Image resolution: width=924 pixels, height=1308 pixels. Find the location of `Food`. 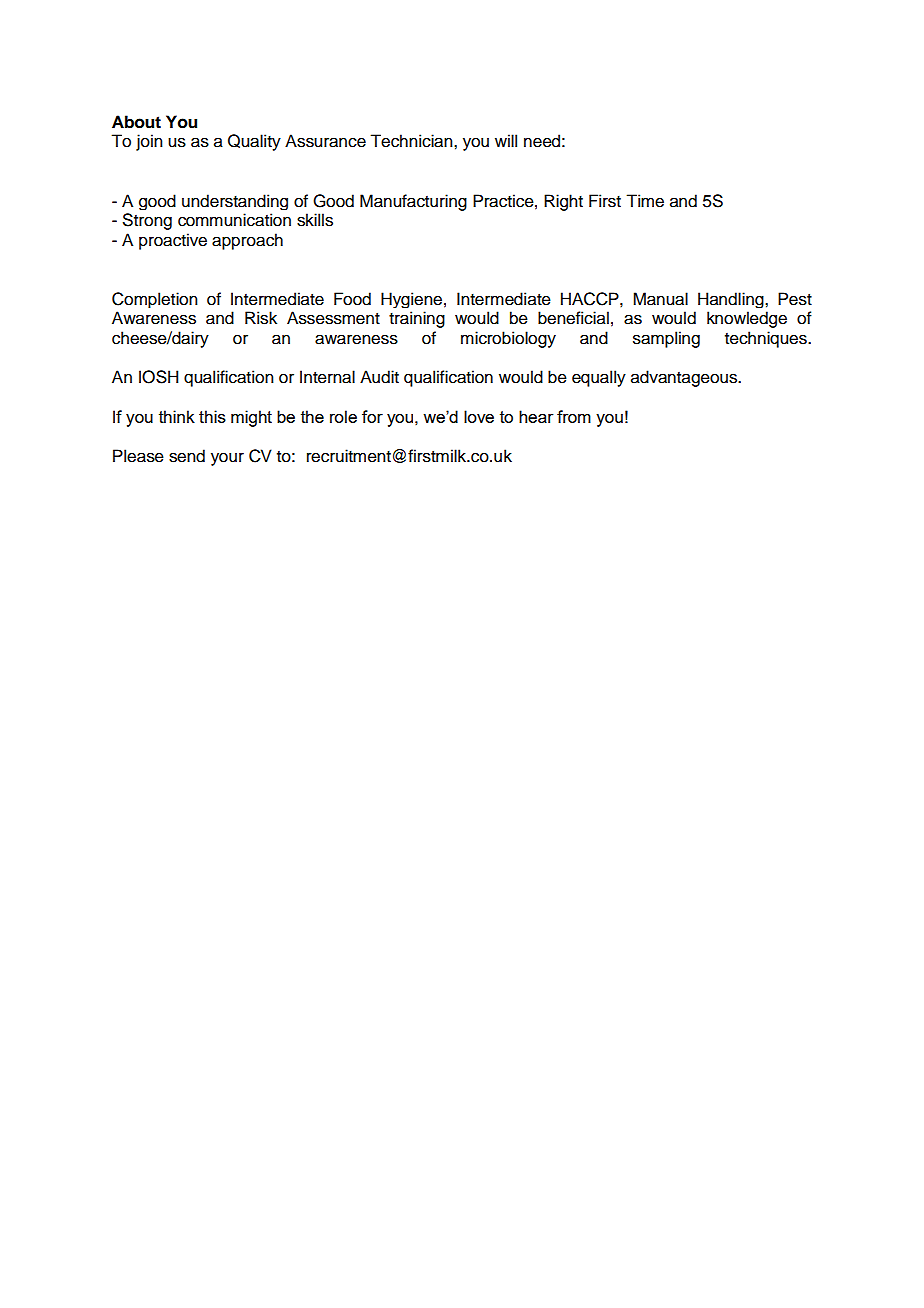

Food is located at coordinates (352, 299).
